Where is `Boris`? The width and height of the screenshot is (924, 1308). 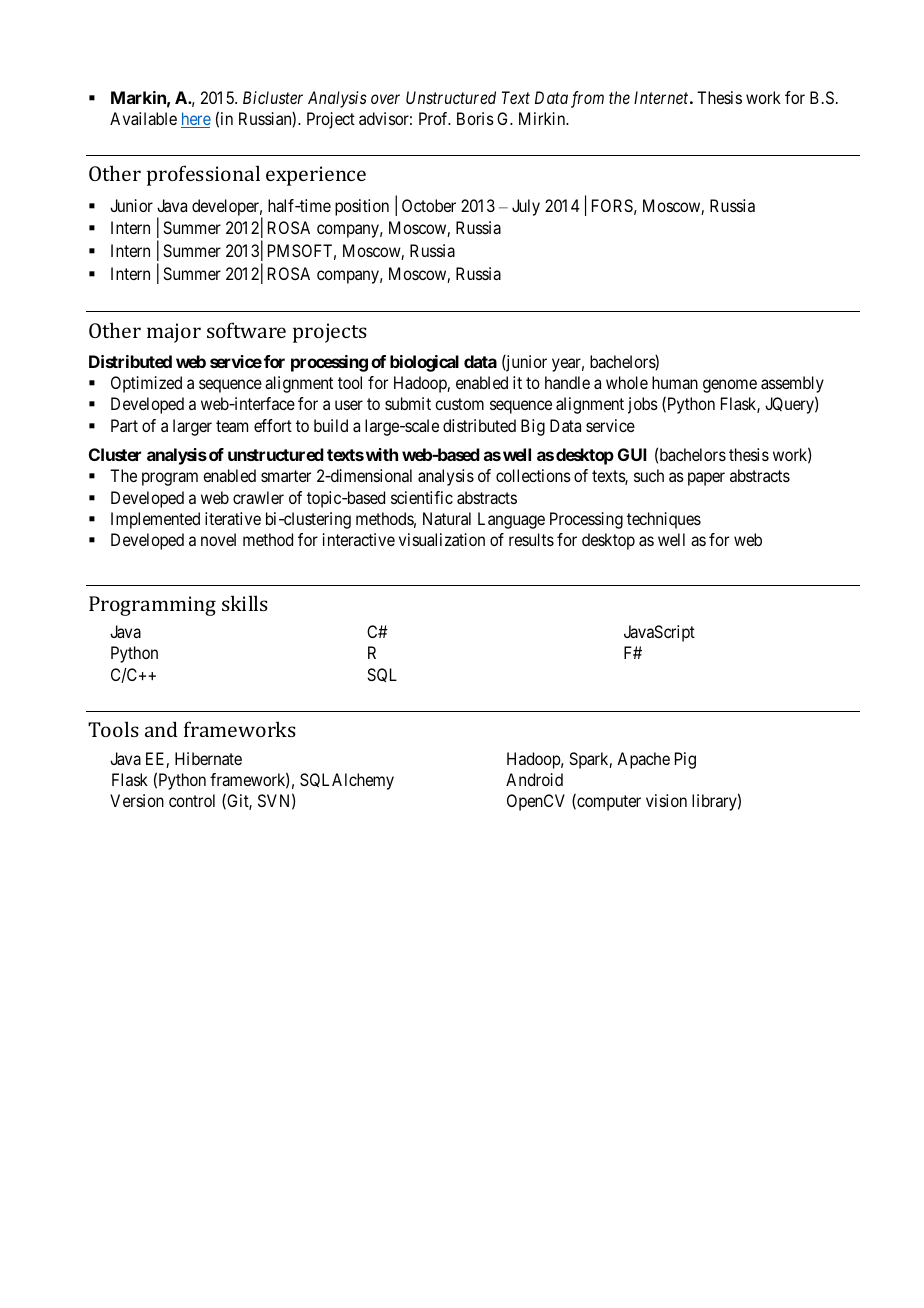
Boris is located at coordinates (475, 118).
